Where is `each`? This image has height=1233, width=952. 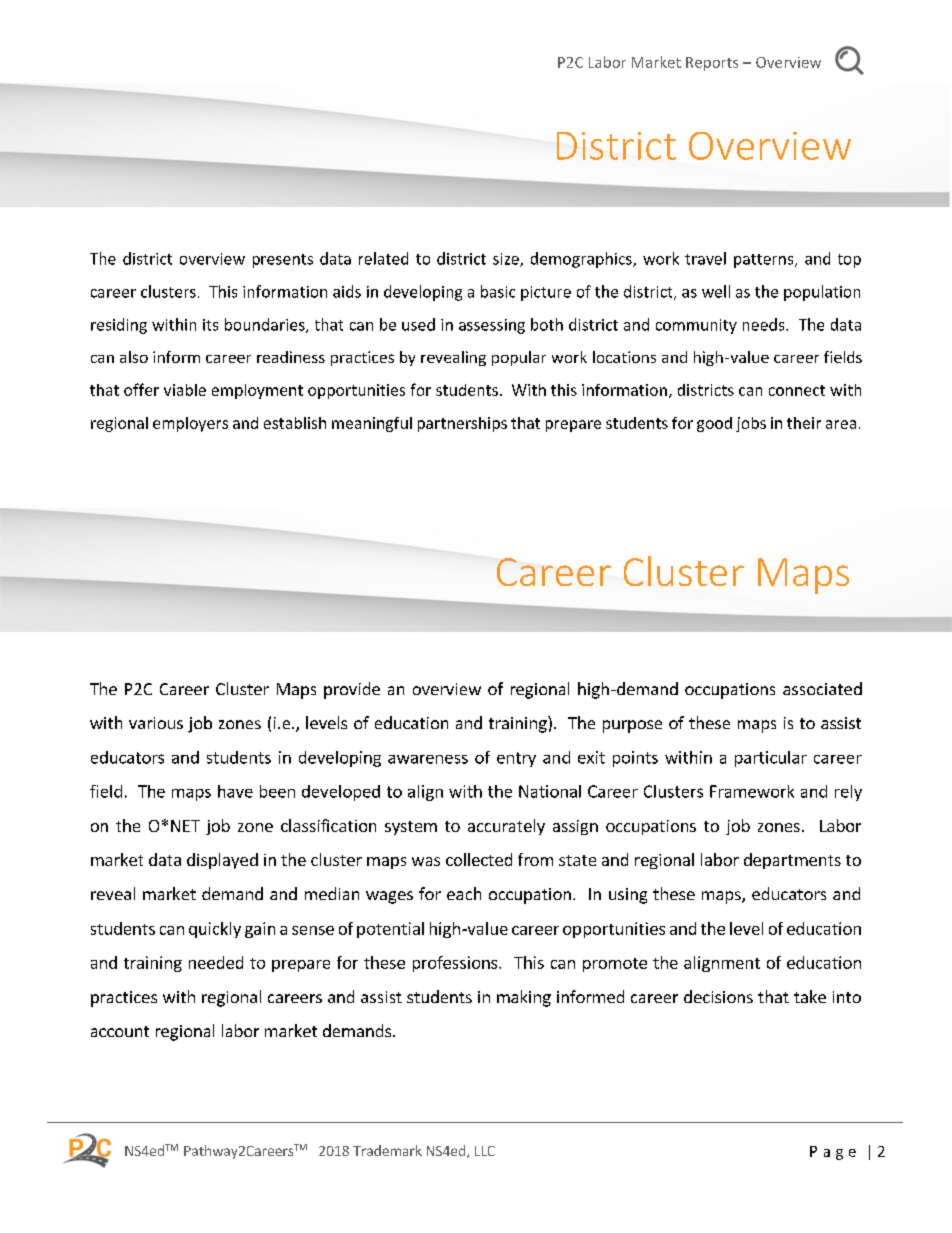 each is located at coordinates (464, 893).
